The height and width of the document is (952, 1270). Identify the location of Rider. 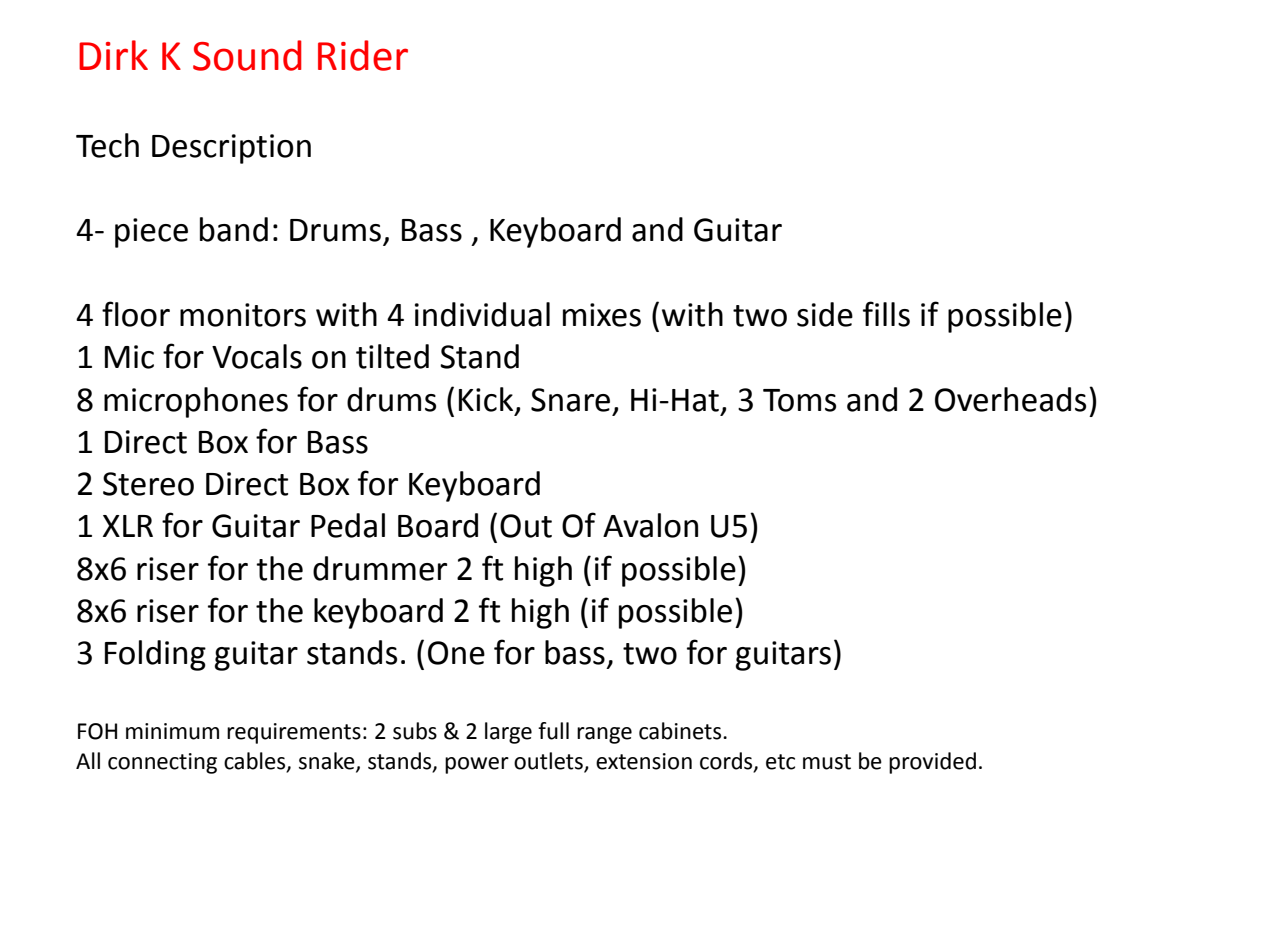
(363, 55).
